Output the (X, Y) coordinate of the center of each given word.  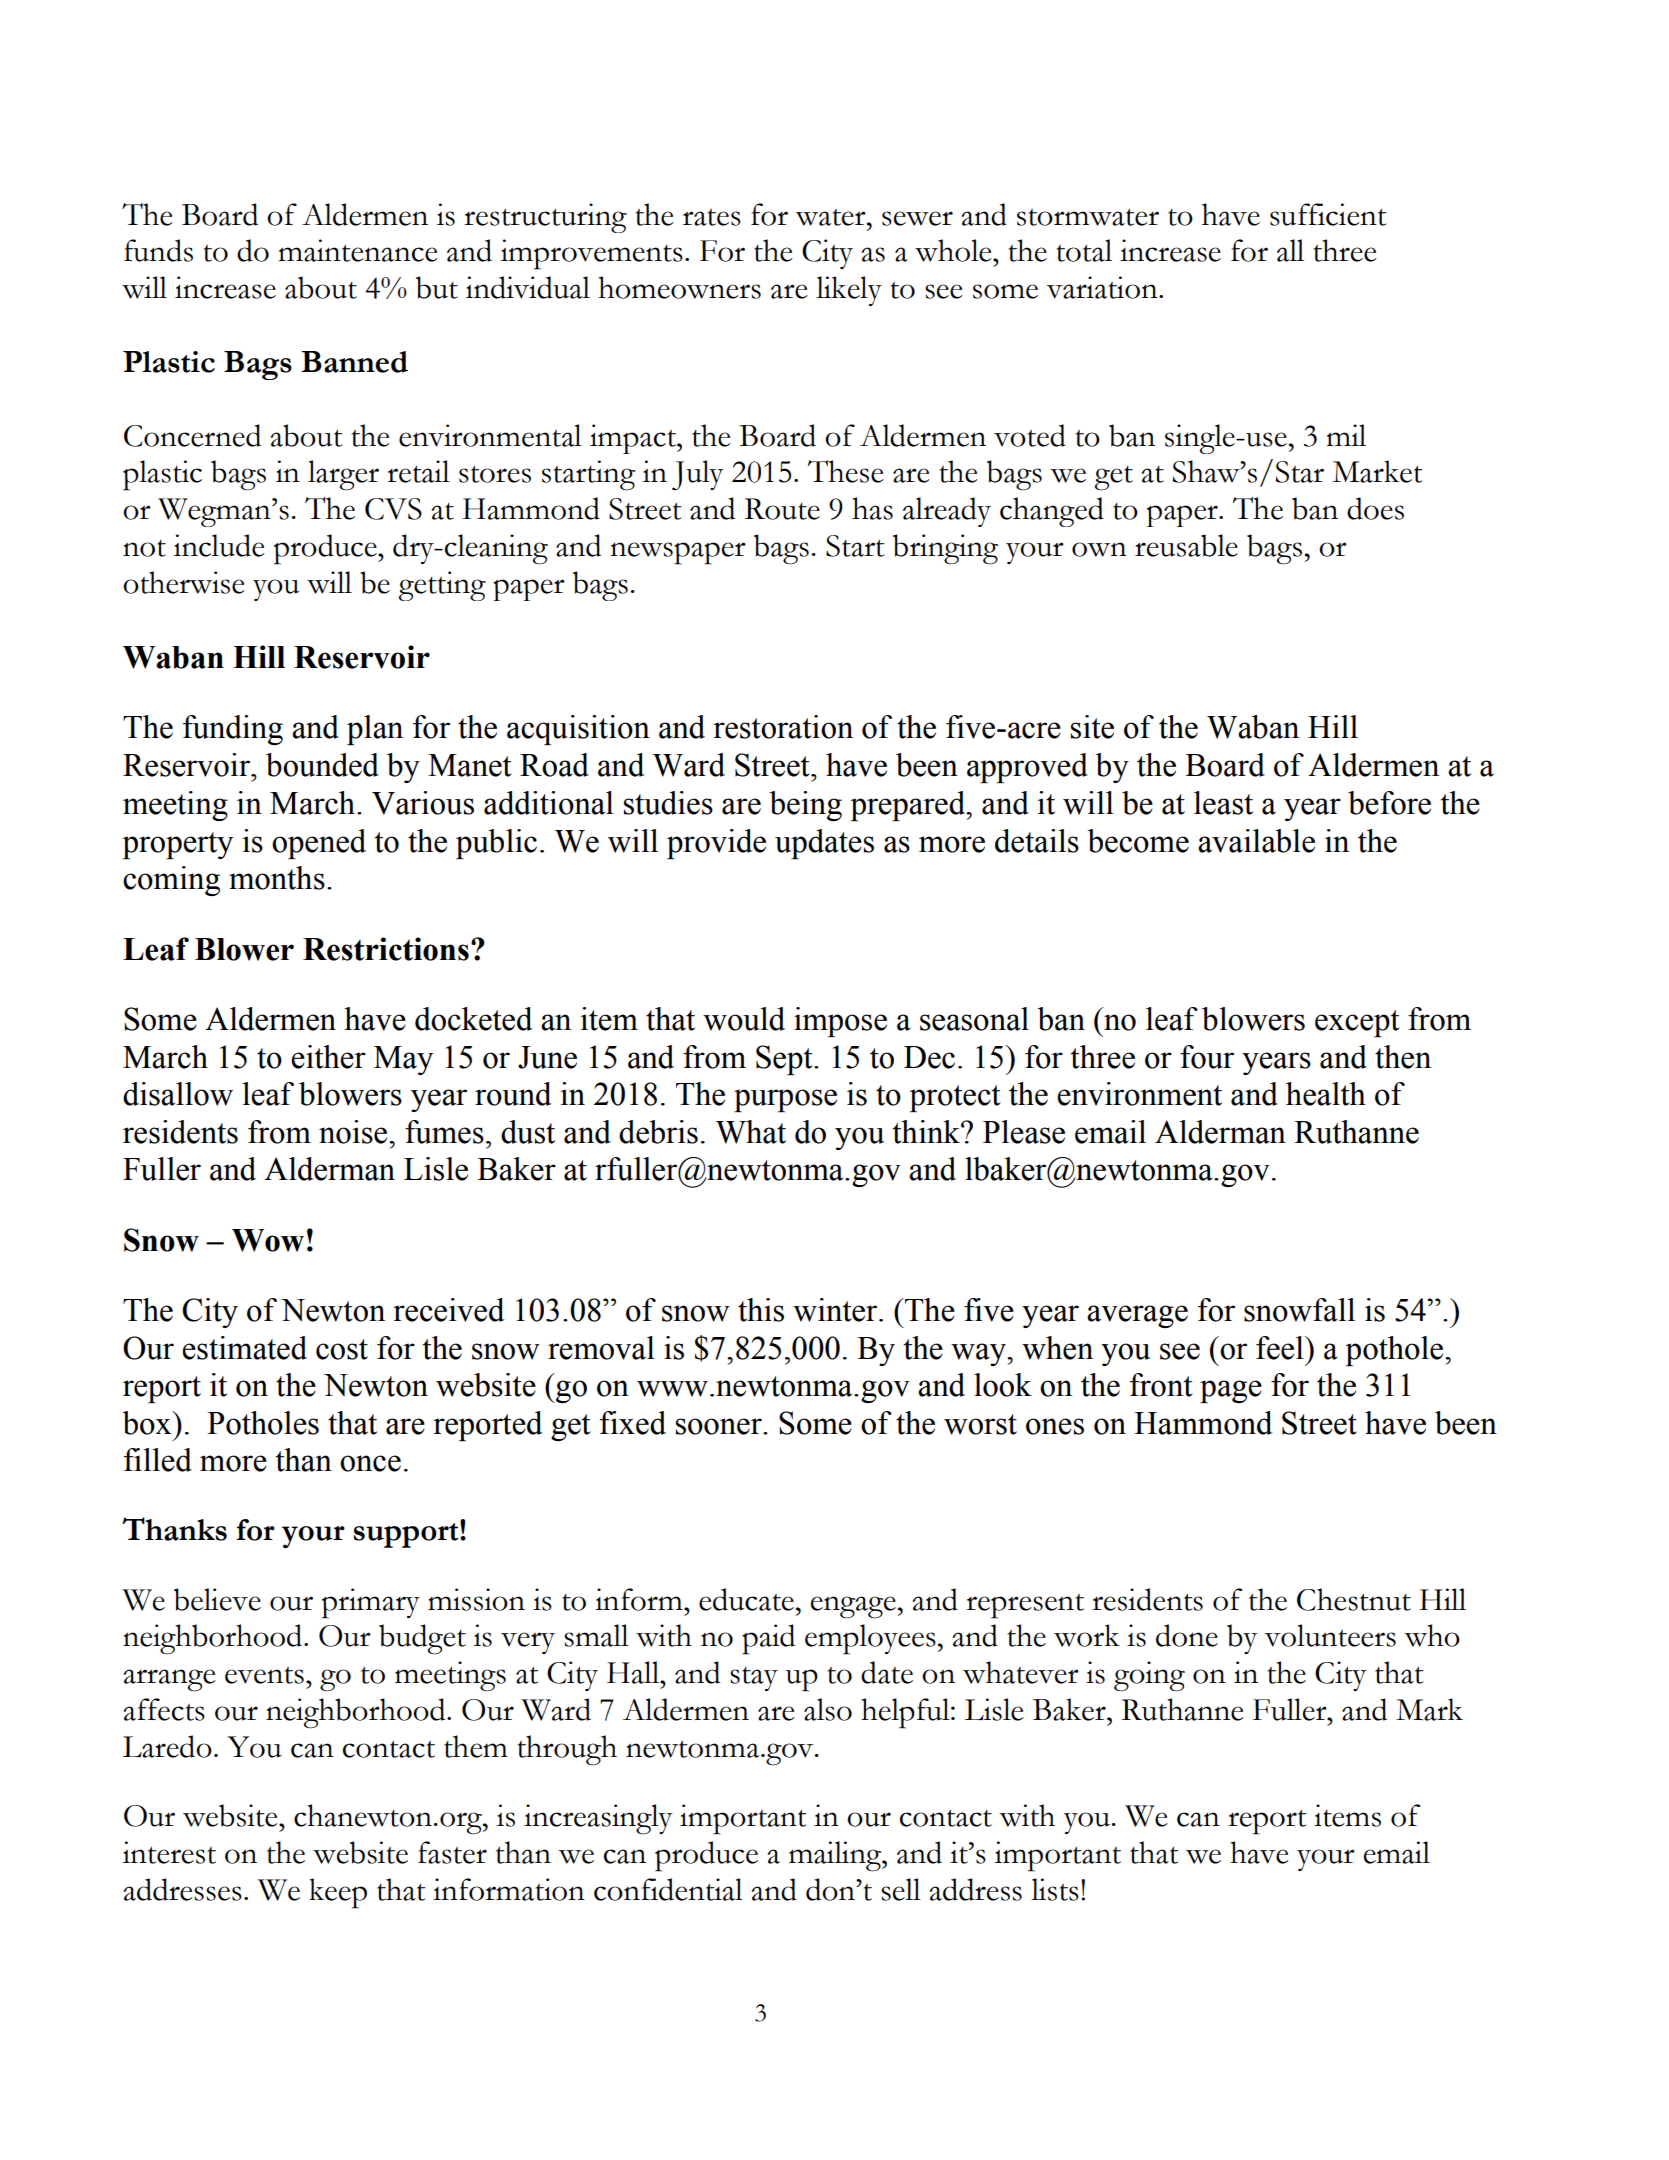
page (1231, 1391)
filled (158, 1460)
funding (233, 730)
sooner (720, 1426)
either (328, 1057)
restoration (783, 727)
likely (849, 291)
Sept (785, 1060)
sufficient (1328, 214)
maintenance (358, 250)
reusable (1186, 545)
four (1207, 1057)
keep (338, 1893)
